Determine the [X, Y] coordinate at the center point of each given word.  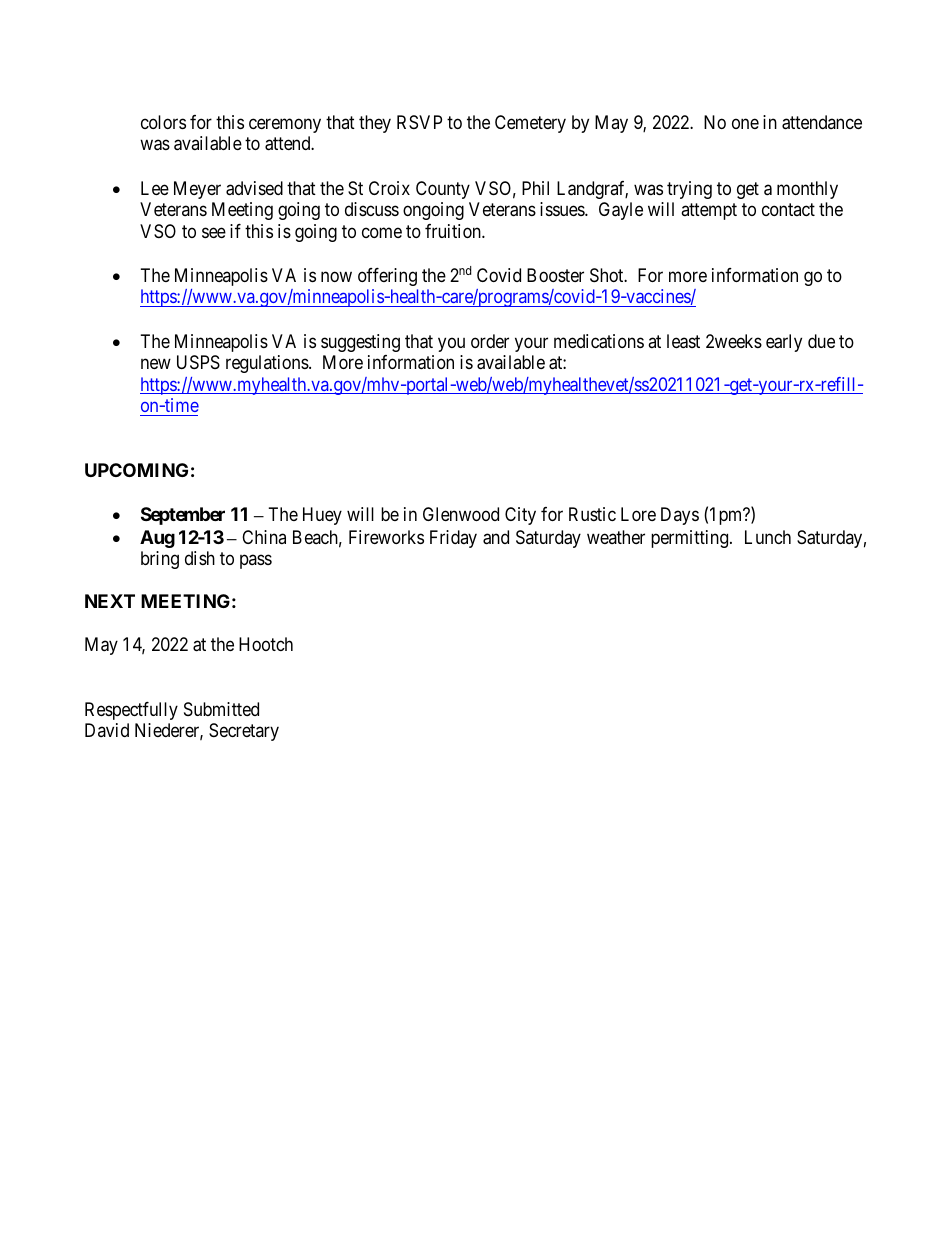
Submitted [221, 709]
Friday [453, 539]
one [745, 123]
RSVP [419, 122]
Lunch [768, 537]
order [490, 341]
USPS [198, 362]
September [183, 516]
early [784, 343]
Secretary [244, 732]
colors [163, 122]
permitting [691, 539]
